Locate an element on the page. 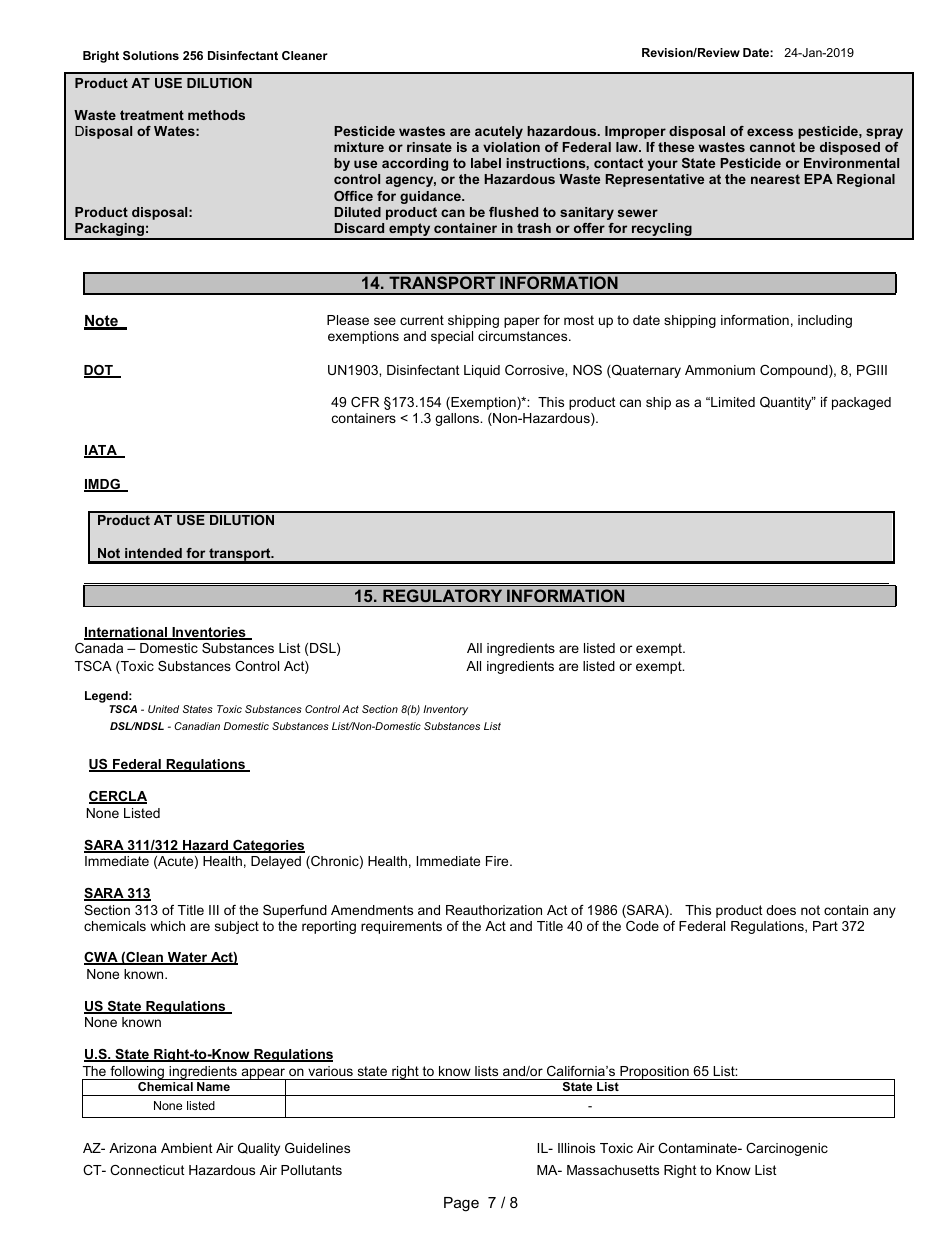 This document has width=952, height=1233. methods is located at coordinates (216, 115).
